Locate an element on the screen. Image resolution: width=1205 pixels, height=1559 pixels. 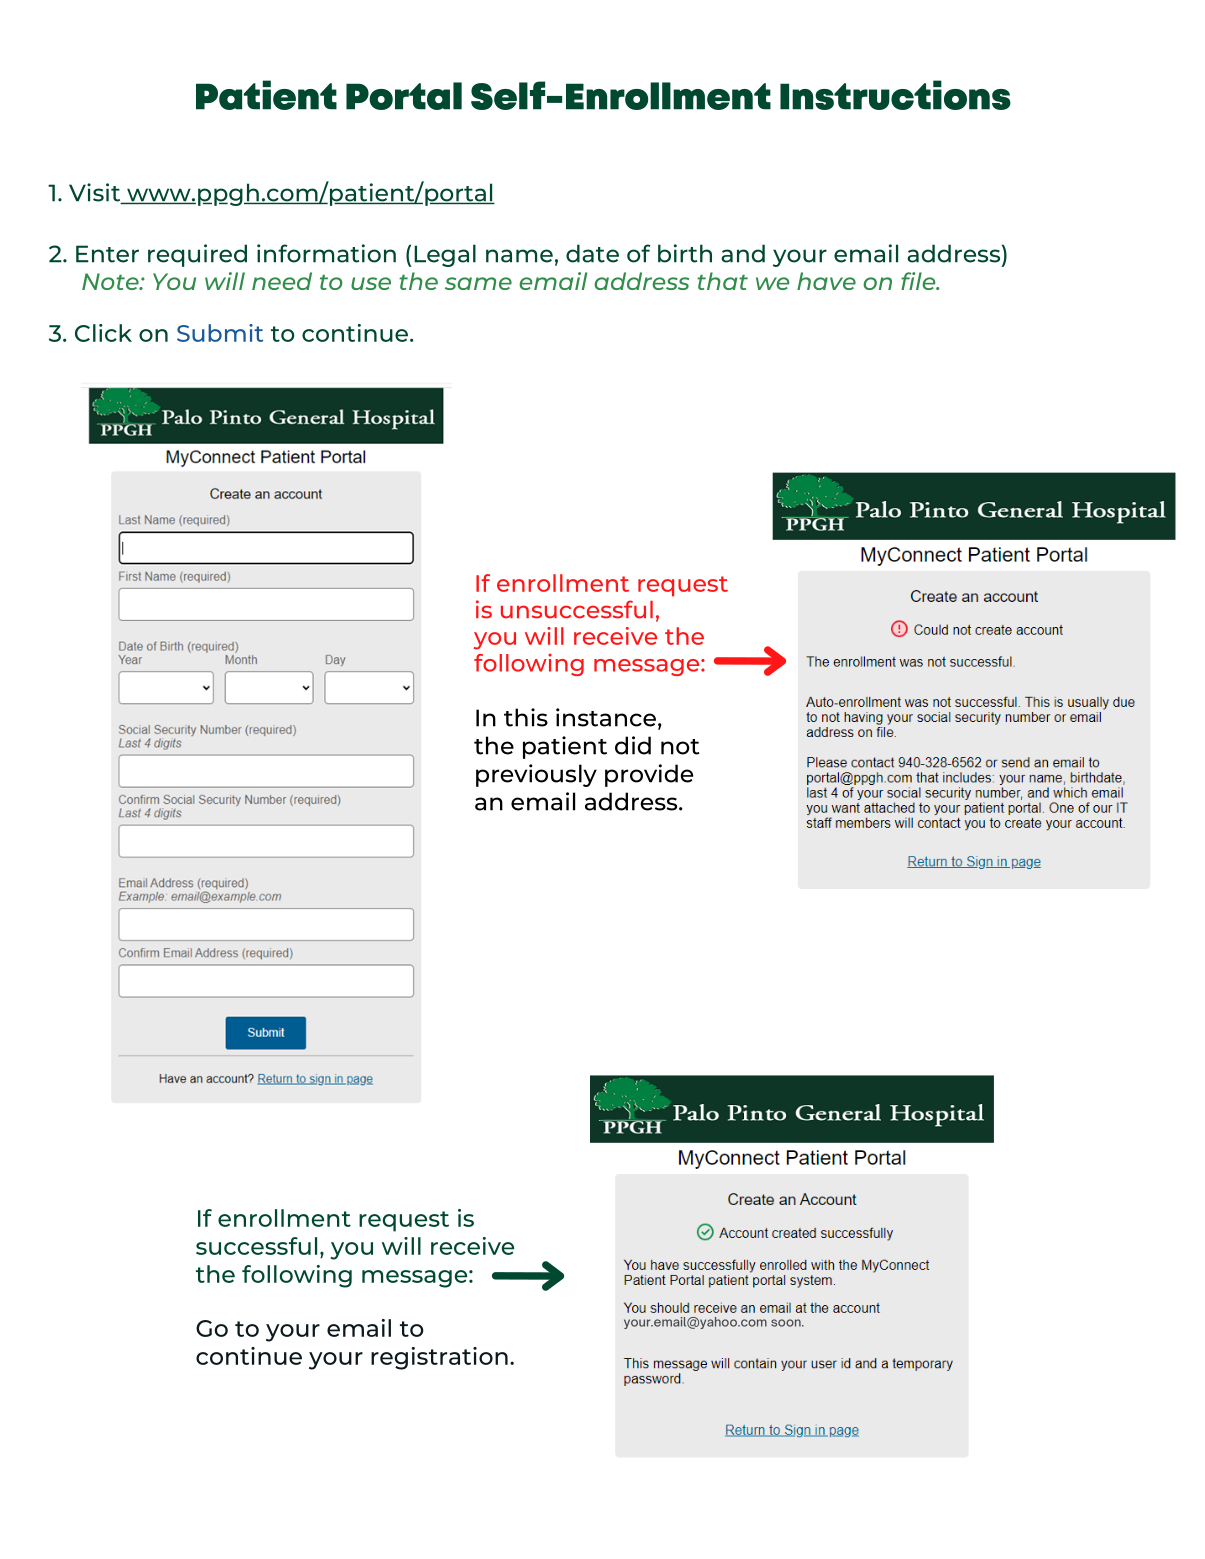
provide is located at coordinates (649, 775).
